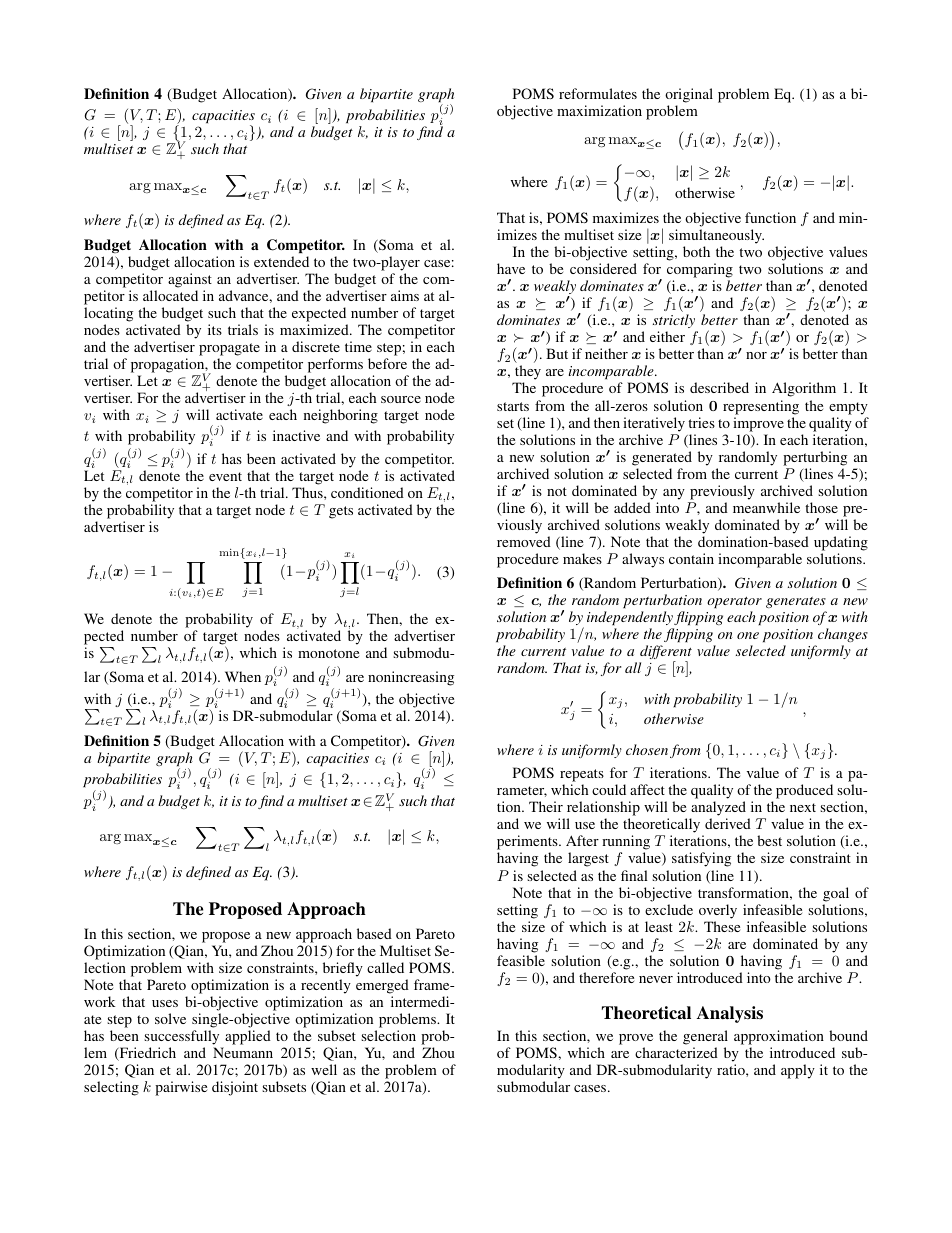 This screenshot has height=1233, width=952. I want to click on successfully, so click(183, 1039).
